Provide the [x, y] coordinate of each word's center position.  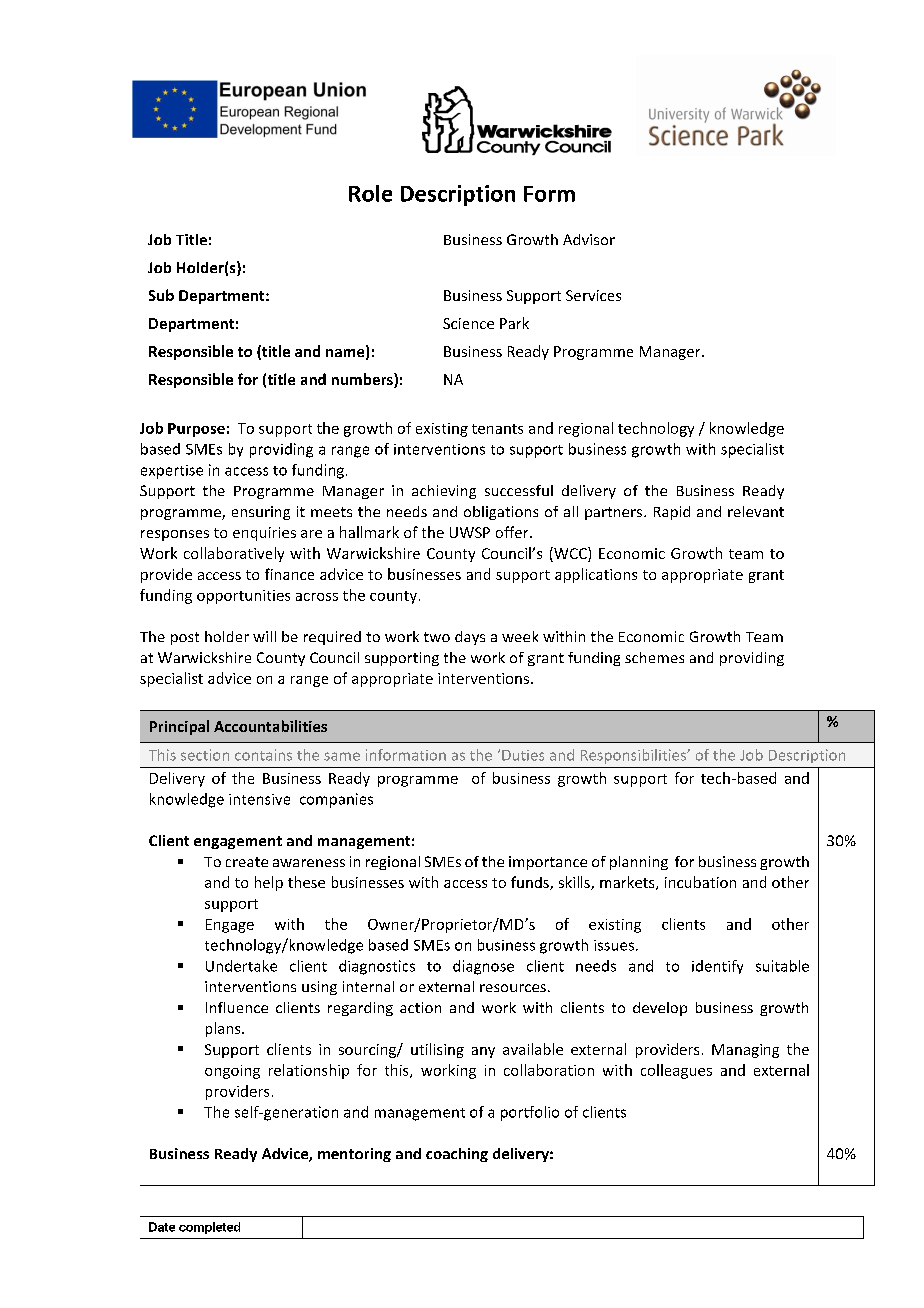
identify [717, 967]
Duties [523, 755]
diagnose [483, 967]
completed [209, 1228]
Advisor [589, 239]
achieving [444, 492]
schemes [654, 657]
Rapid [672, 513]
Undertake [241, 966]
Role [370, 193]
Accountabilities [270, 726]
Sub [161, 295]
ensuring [261, 513]
